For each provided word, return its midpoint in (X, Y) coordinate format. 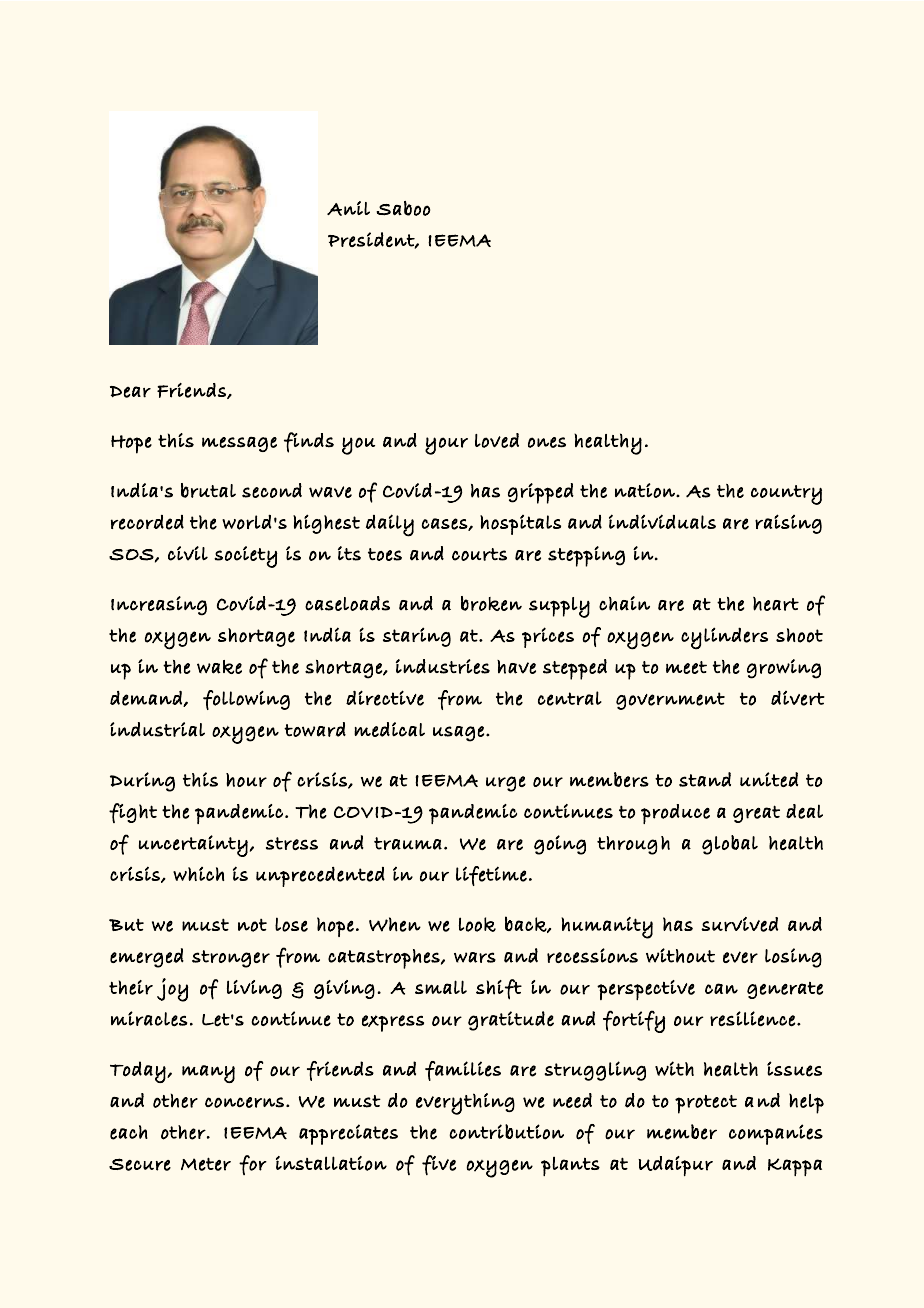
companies (776, 1134)
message (239, 444)
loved (497, 440)
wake (219, 667)
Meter (206, 1164)
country (786, 495)
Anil (348, 208)
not (252, 925)
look (477, 924)
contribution (506, 1132)
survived (739, 924)
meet (686, 667)
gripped (541, 493)
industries (443, 666)
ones (547, 442)
